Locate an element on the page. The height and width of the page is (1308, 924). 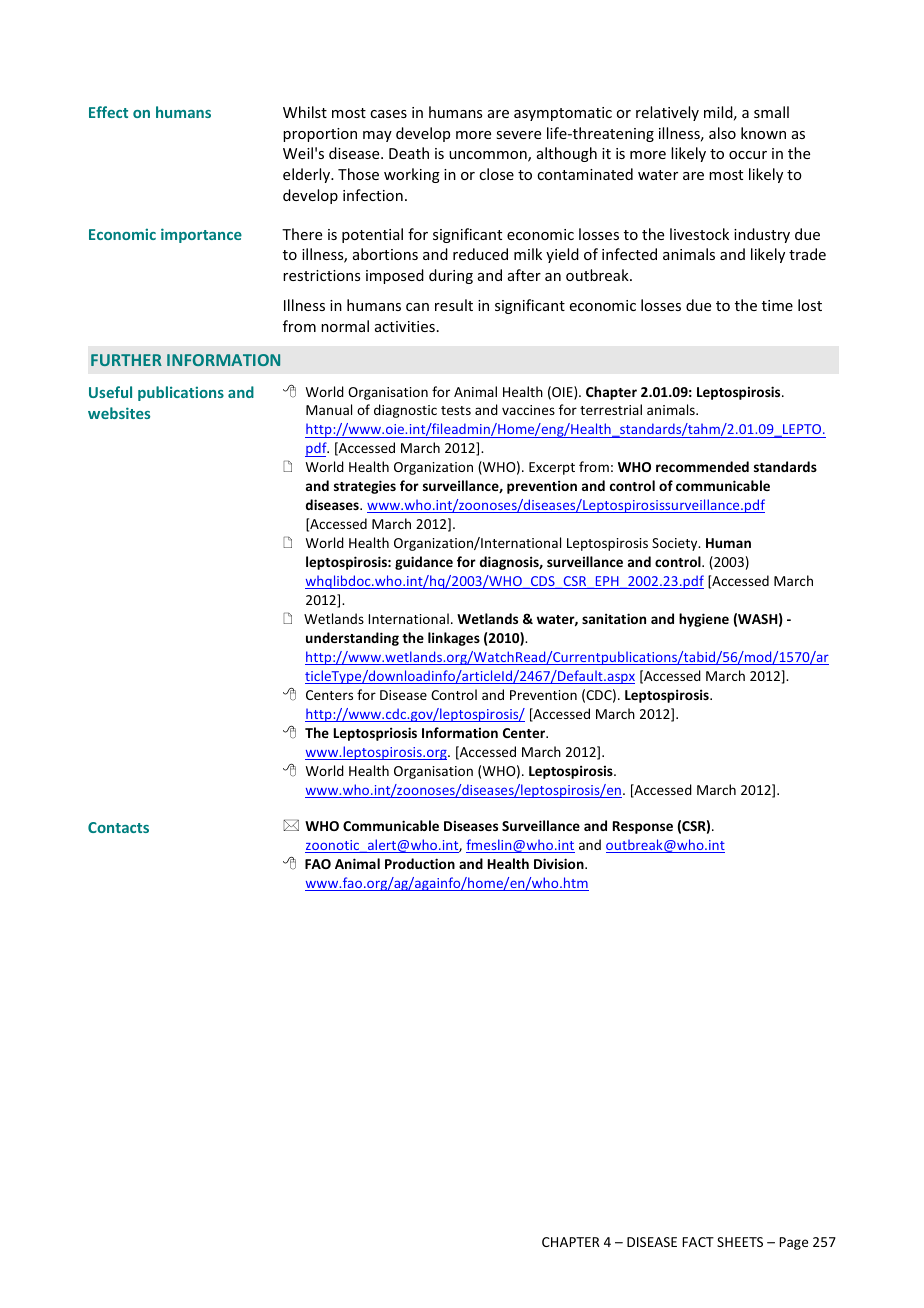
Production is located at coordinates (420, 863).
